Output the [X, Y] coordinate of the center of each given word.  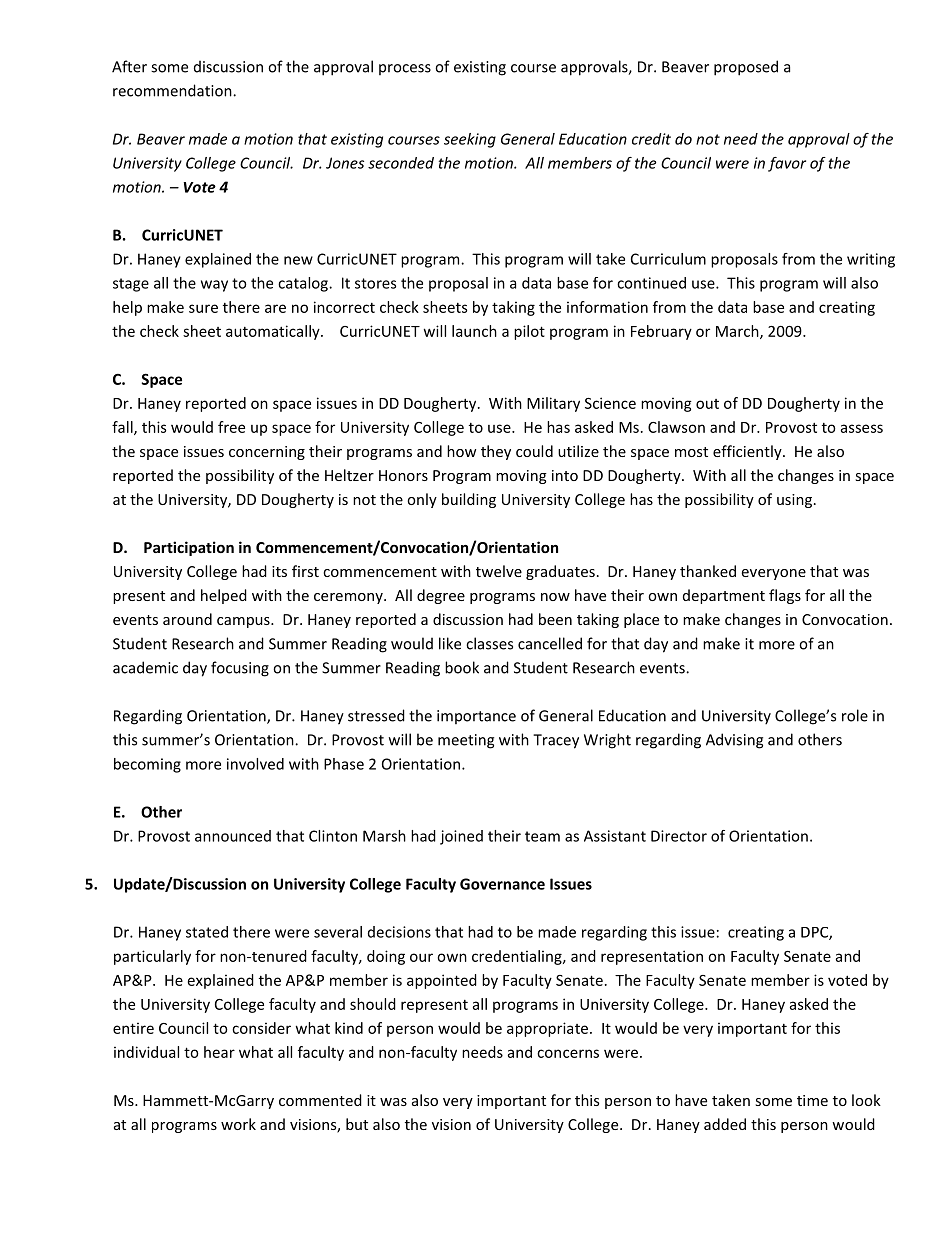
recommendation [173, 90]
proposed [746, 68]
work [238, 1124]
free [231, 427]
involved [255, 764]
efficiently [748, 452]
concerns [568, 1053]
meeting [466, 741]
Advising [734, 741]
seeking [470, 140]
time [812, 1100]
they [496, 452]
